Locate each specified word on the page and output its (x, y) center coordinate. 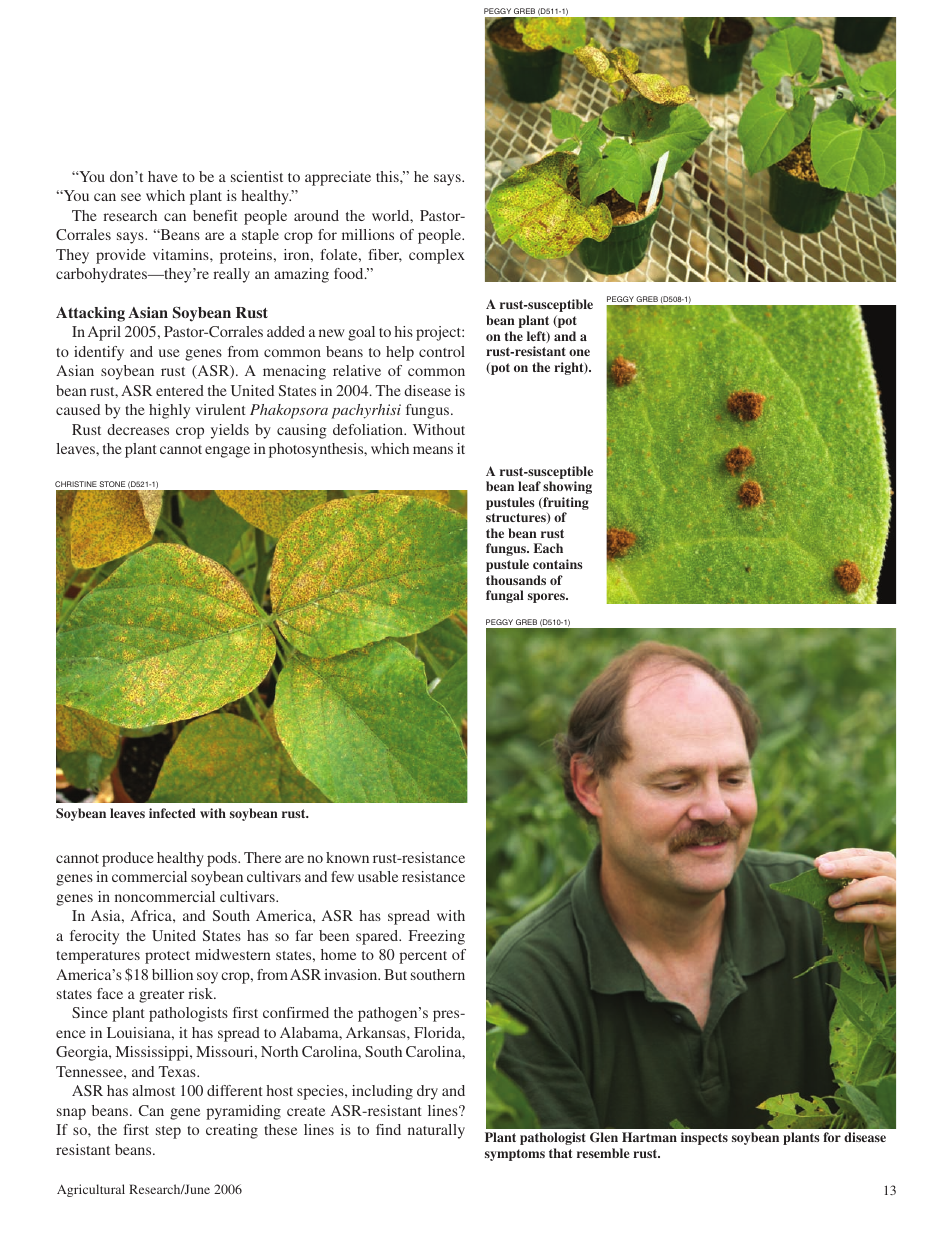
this (388, 176)
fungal (505, 596)
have (163, 176)
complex (437, 256)
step (168, 1132)
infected (172, 813)
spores (547, 598)
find (388, 1129)
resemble (603, 1153)
